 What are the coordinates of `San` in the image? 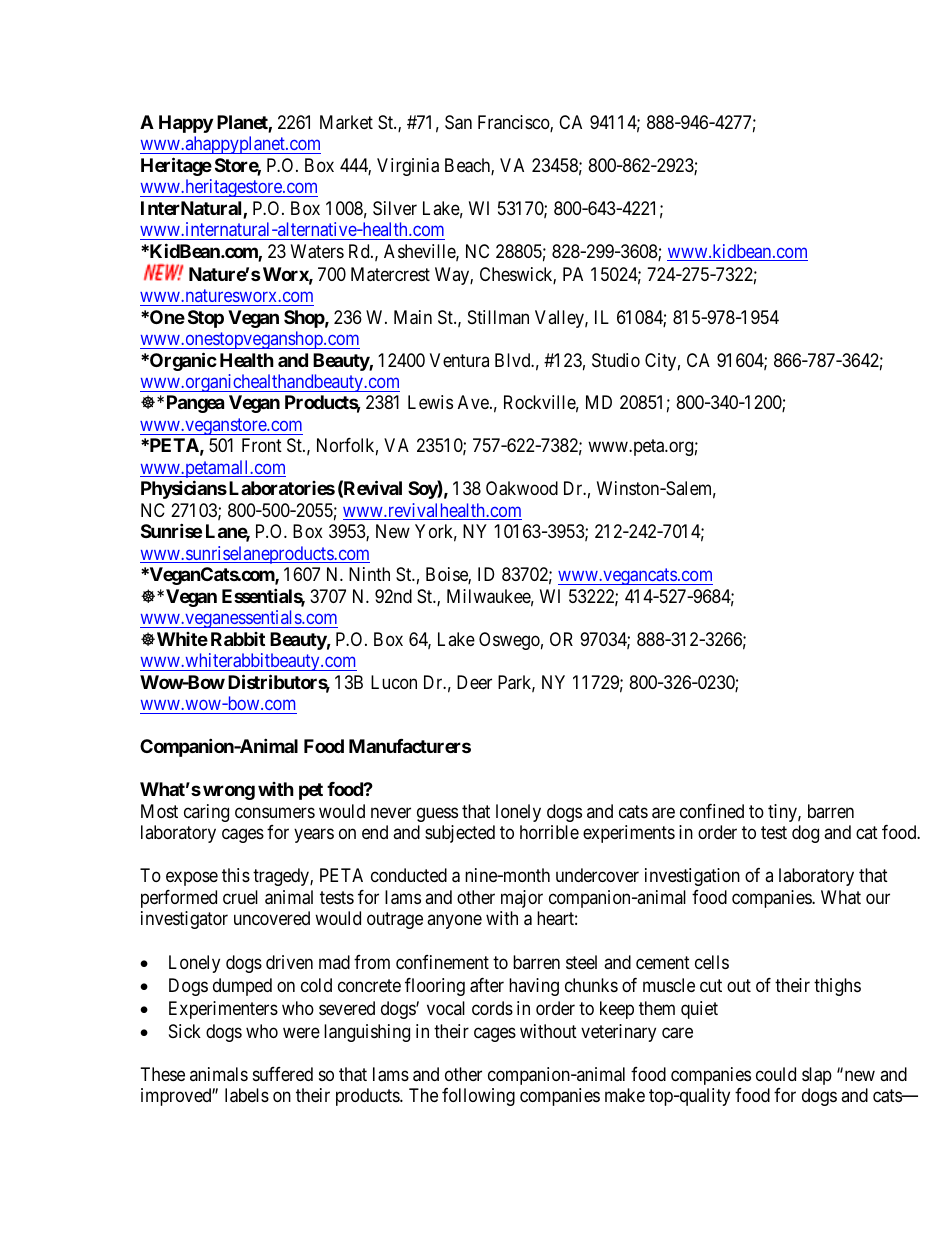 It's located at (458, 122).
